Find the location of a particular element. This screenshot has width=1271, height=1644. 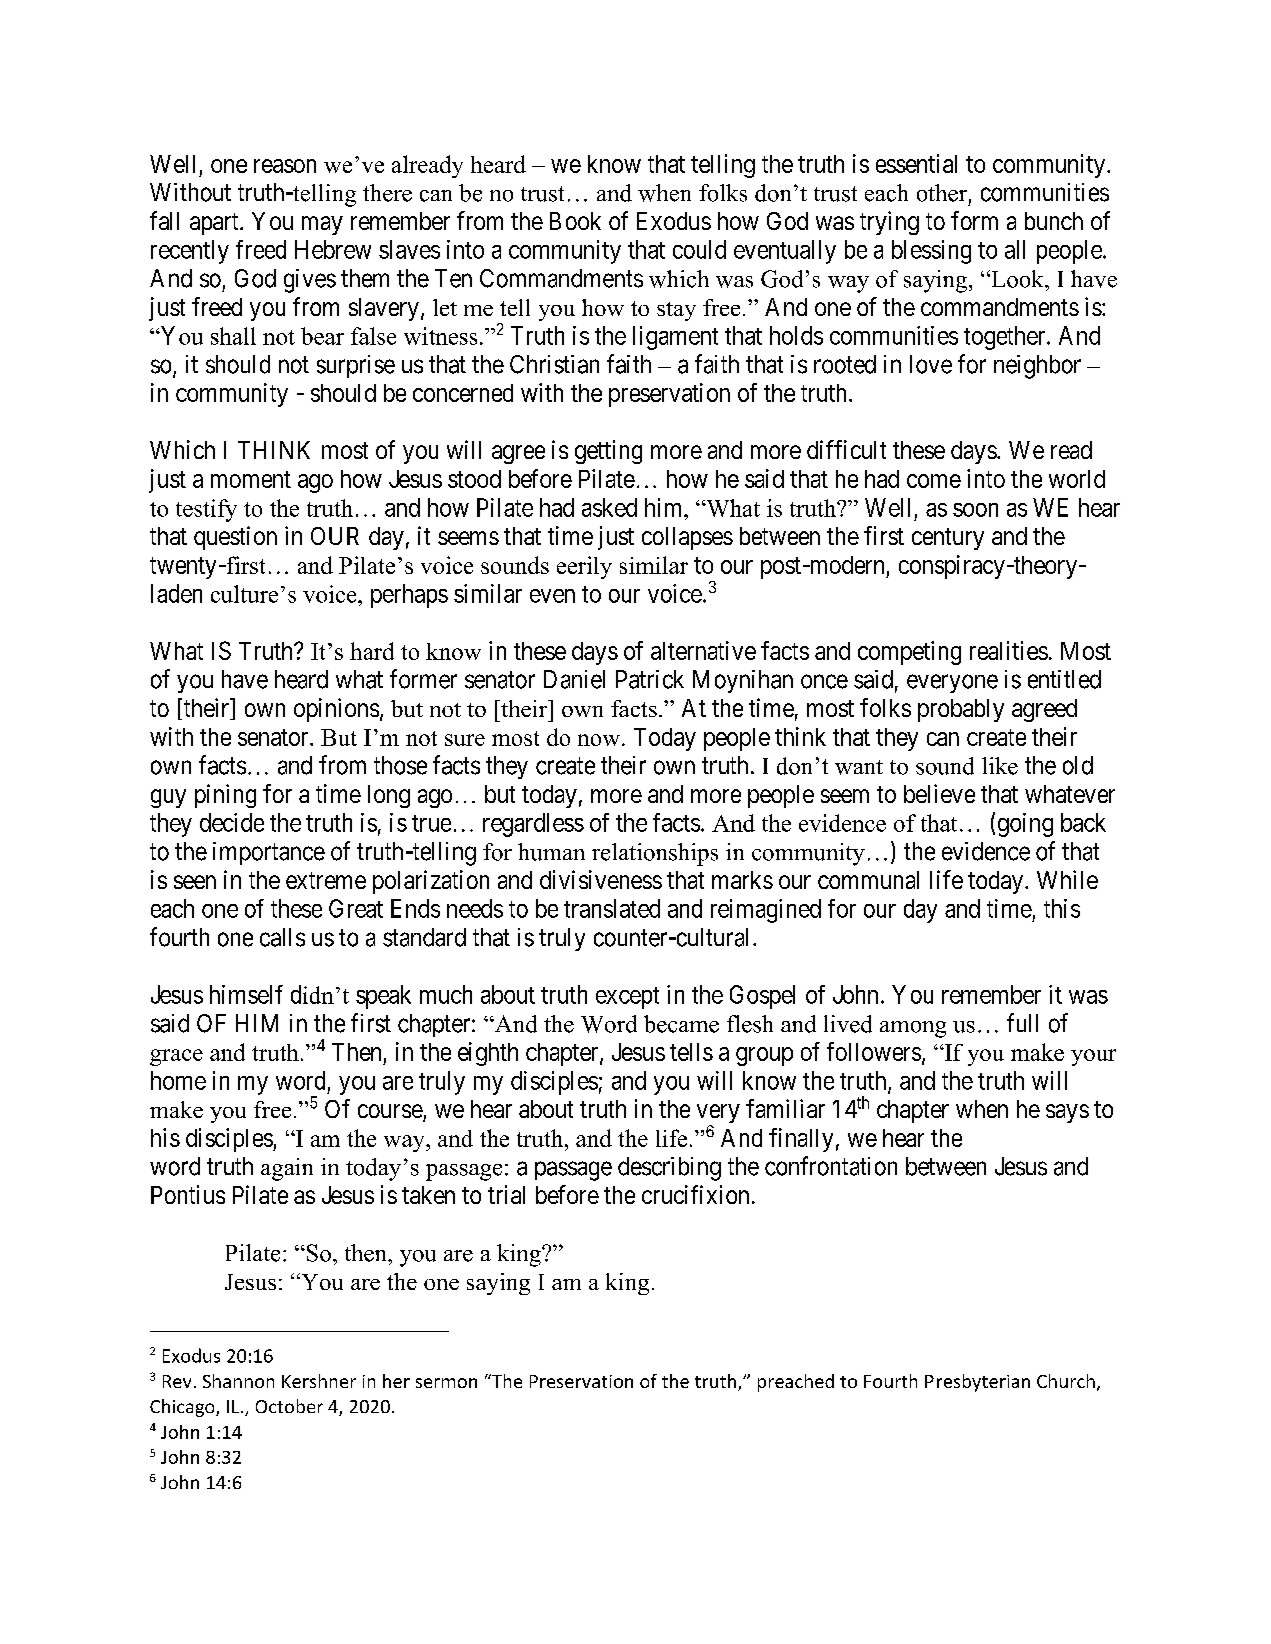

Book is located at coordinates (575, 221).
